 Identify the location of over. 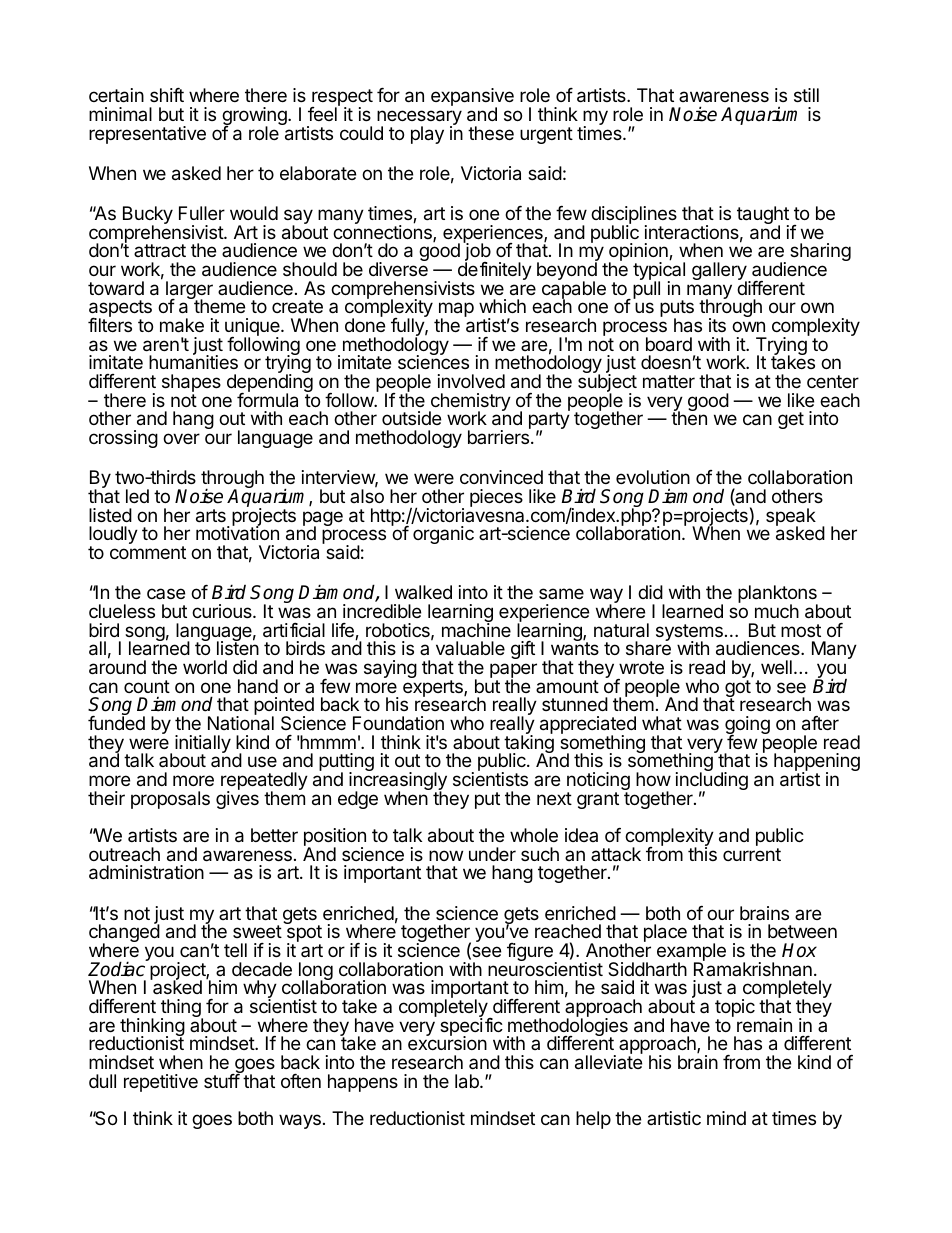
(181, 438).
